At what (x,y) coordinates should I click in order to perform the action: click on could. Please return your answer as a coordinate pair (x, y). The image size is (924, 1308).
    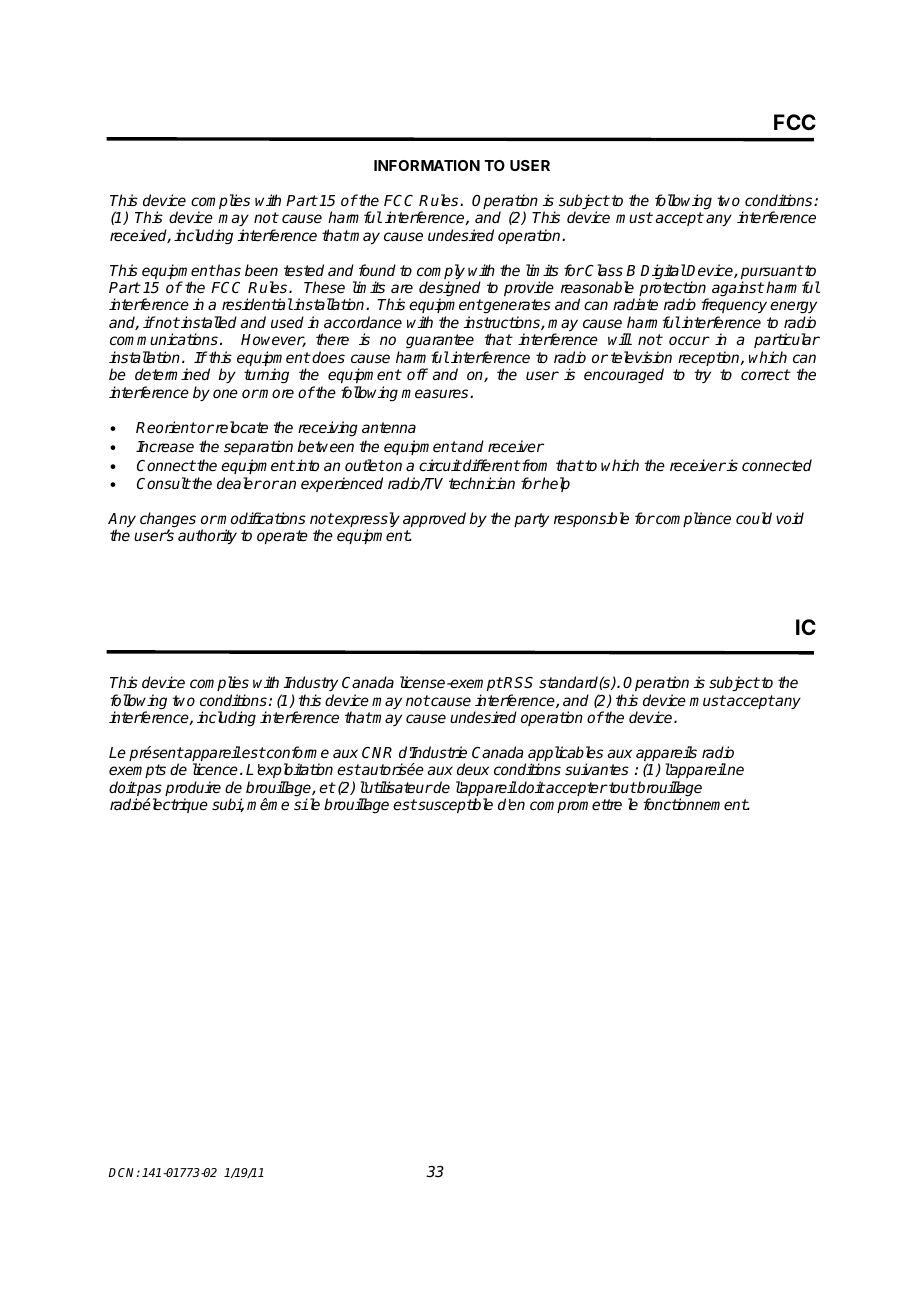
    Looking at the image, I should click on (754, 518).
